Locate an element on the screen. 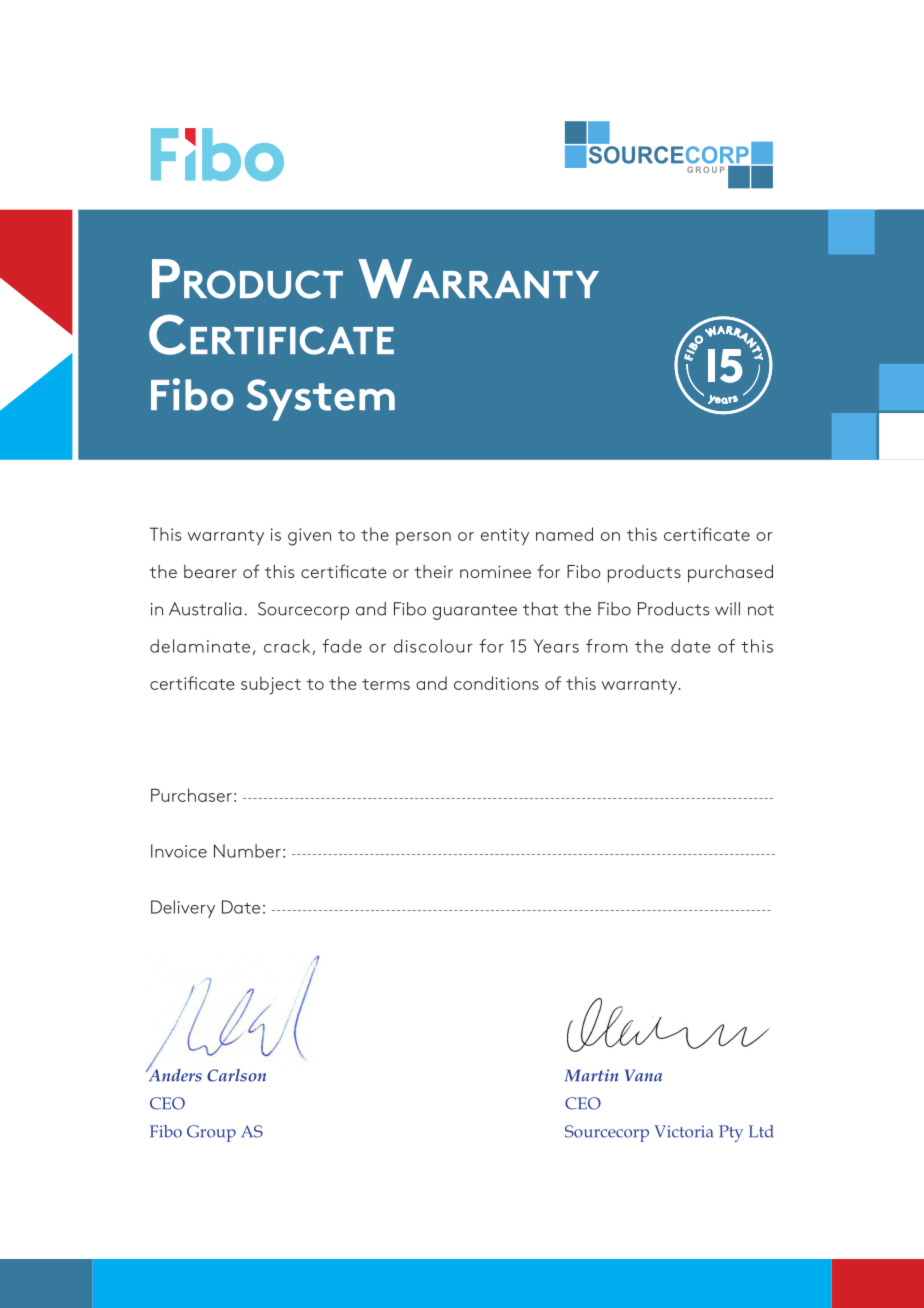  System is located at coordinates (320, 400).
